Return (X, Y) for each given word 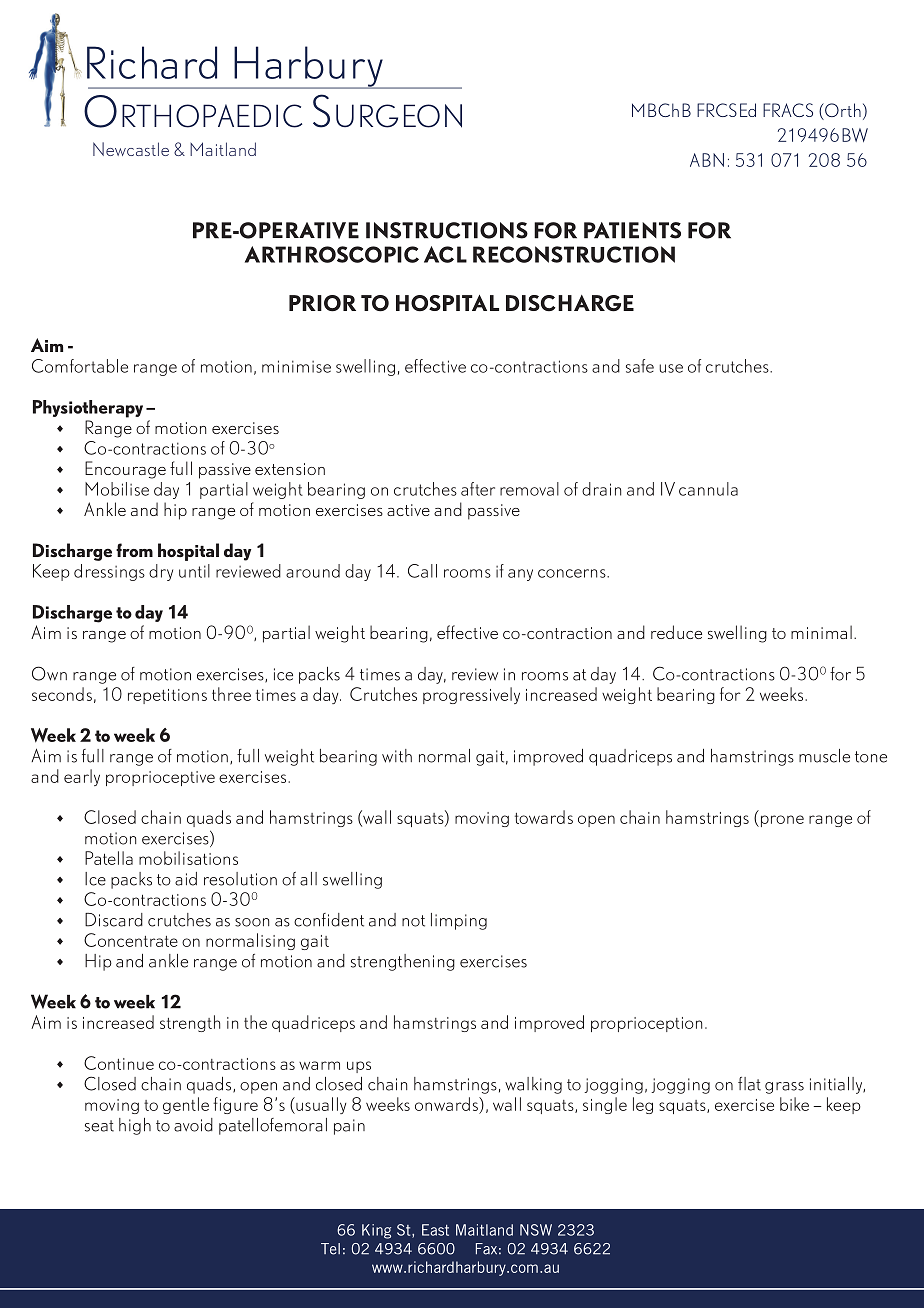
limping (459, 921)
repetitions (167, 696)
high (135, 1126)
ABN (707, 160)
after (478, 489)
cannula (708, 489)
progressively (471, 695)
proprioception (646, 1024)
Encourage (125, 470)
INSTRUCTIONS (447, 230)
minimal (821, 632)
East (435, 1230)
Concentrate (131, 940)
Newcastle (131, 149)
